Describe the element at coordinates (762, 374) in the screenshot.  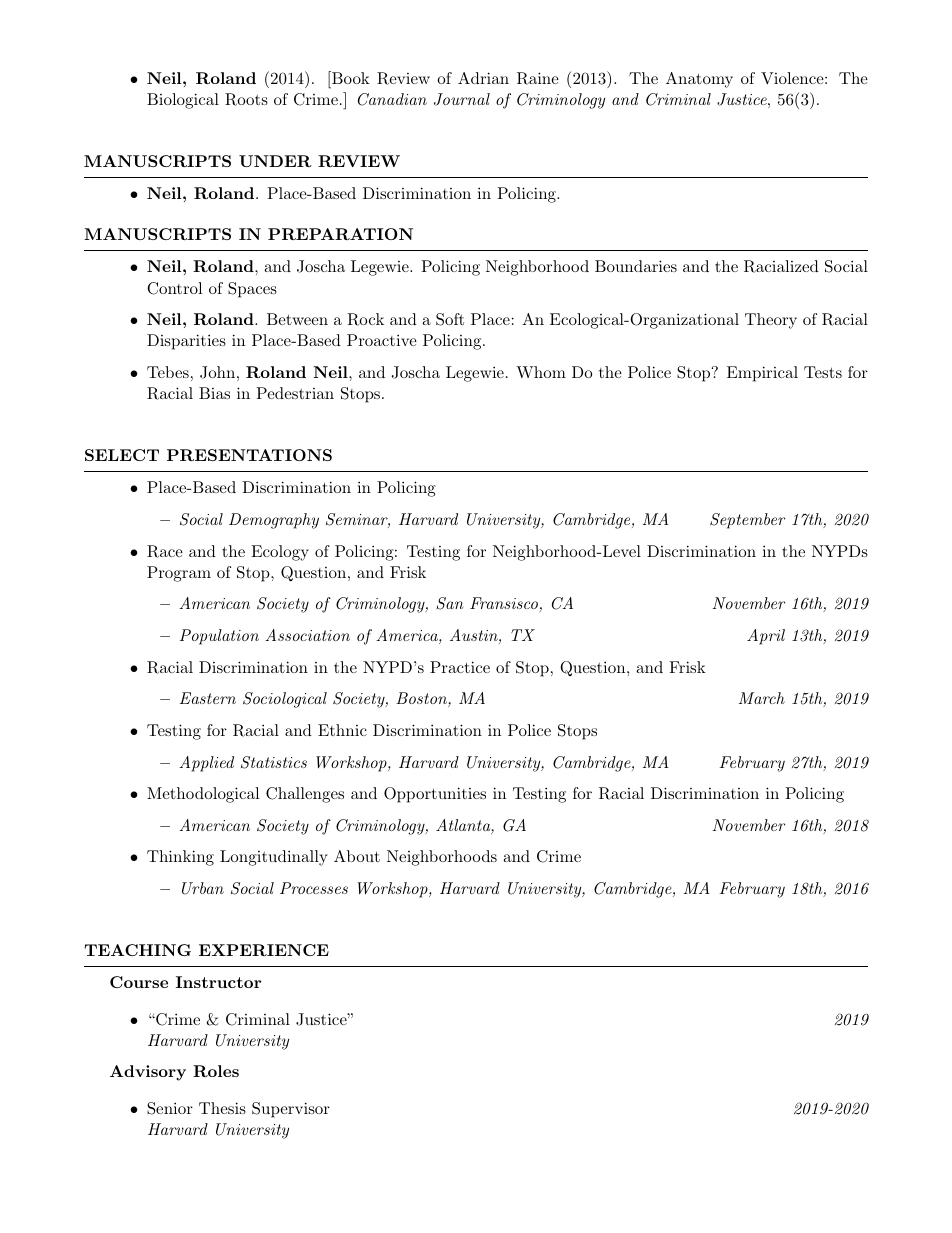
I see `Empirical` at that location.
